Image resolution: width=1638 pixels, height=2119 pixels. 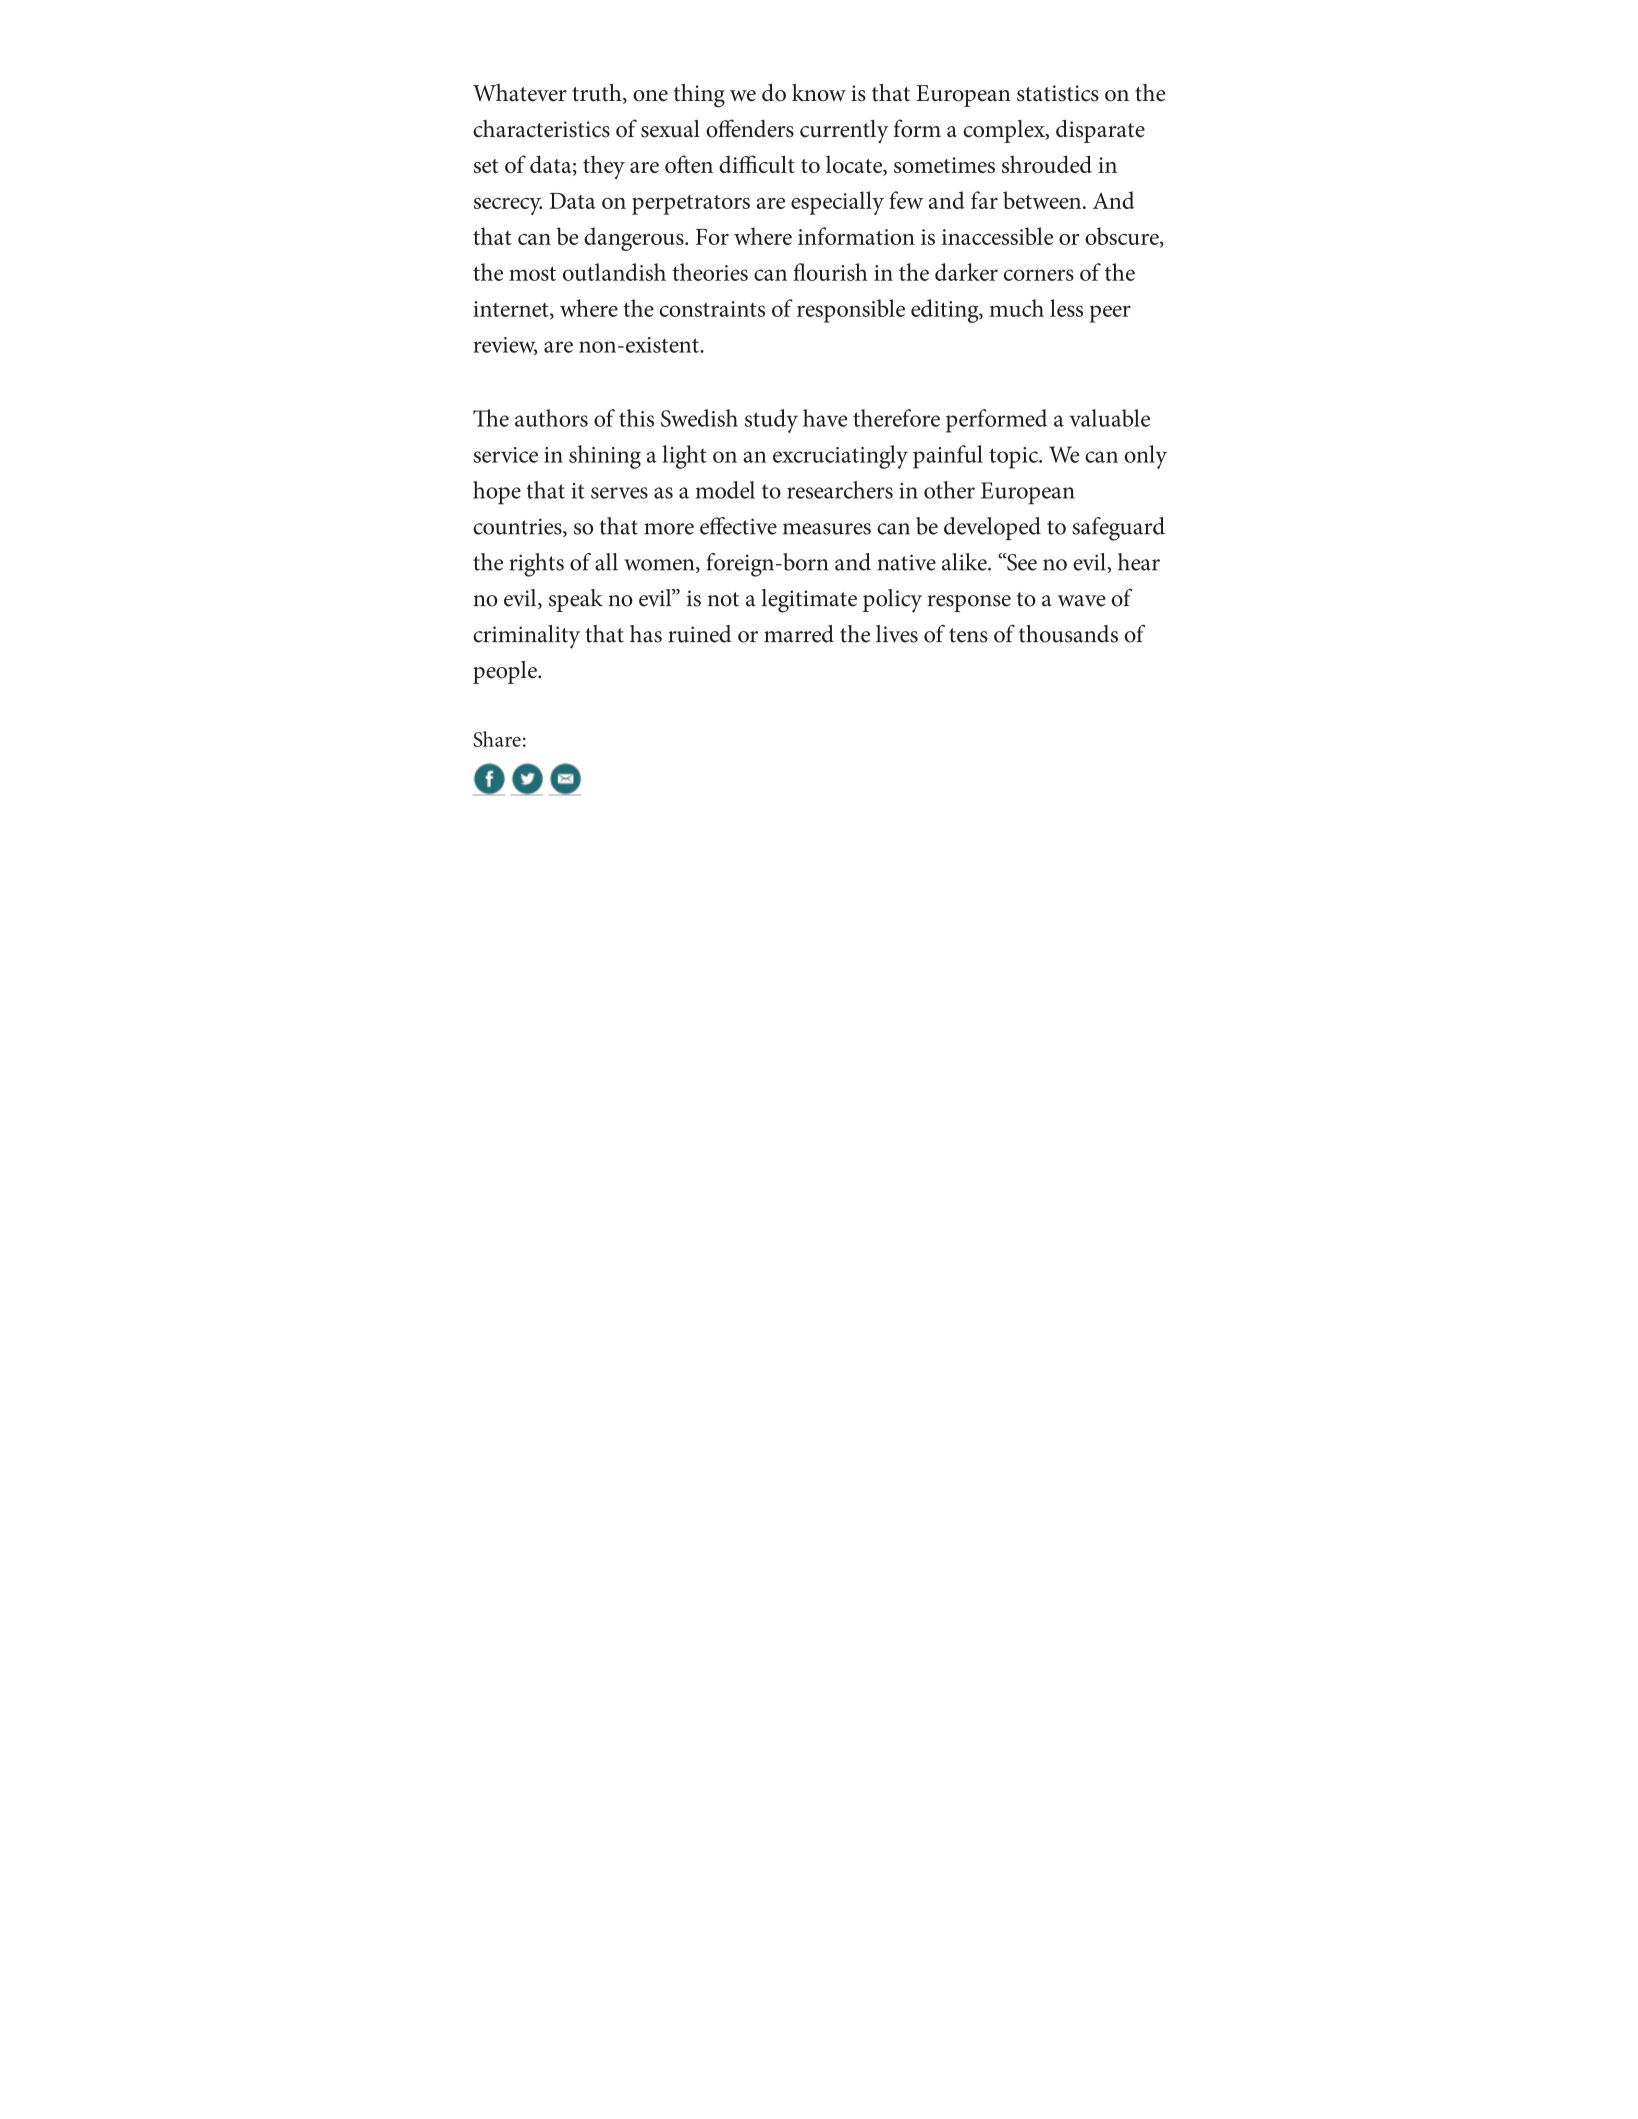 What do you see at coordinates (551, 418) in the page?
I see `authors` at bounding box center [551, 418].
